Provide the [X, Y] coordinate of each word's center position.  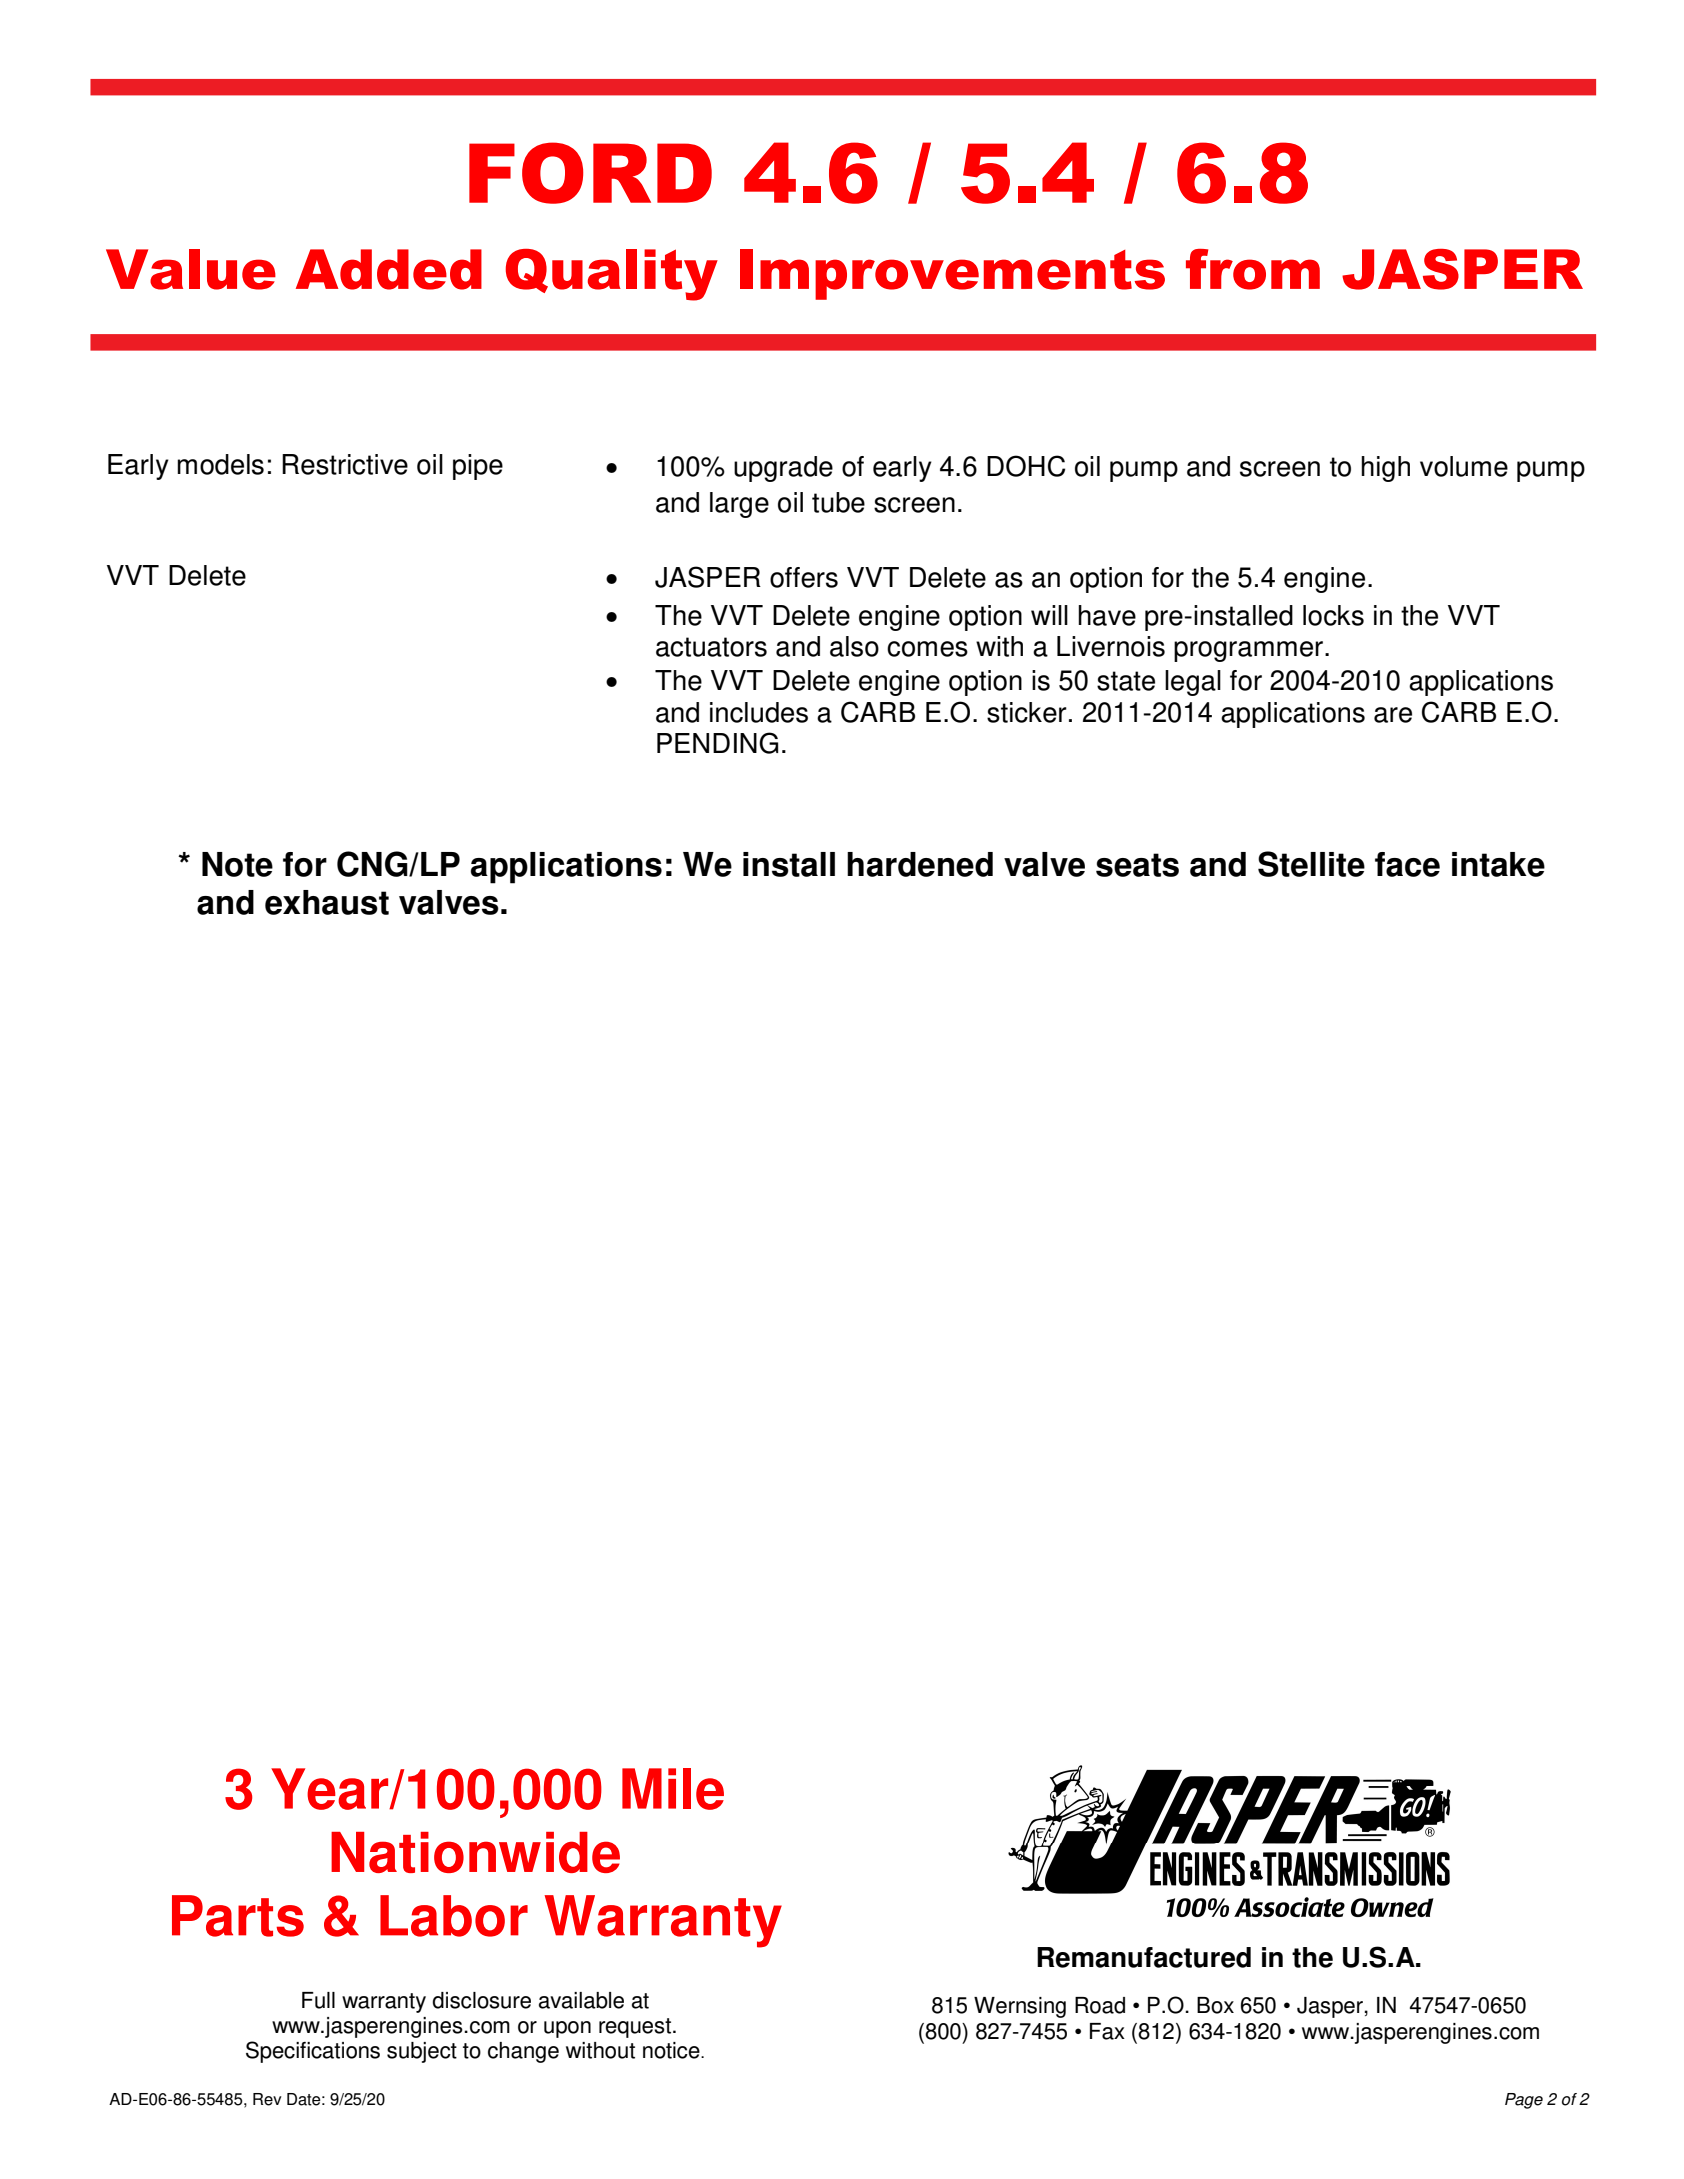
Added [389, 269]
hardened [920, 864]
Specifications [313, 2052]
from [1253, 269]
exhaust [327, 902]
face [1407, 864]
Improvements [952, 274]
